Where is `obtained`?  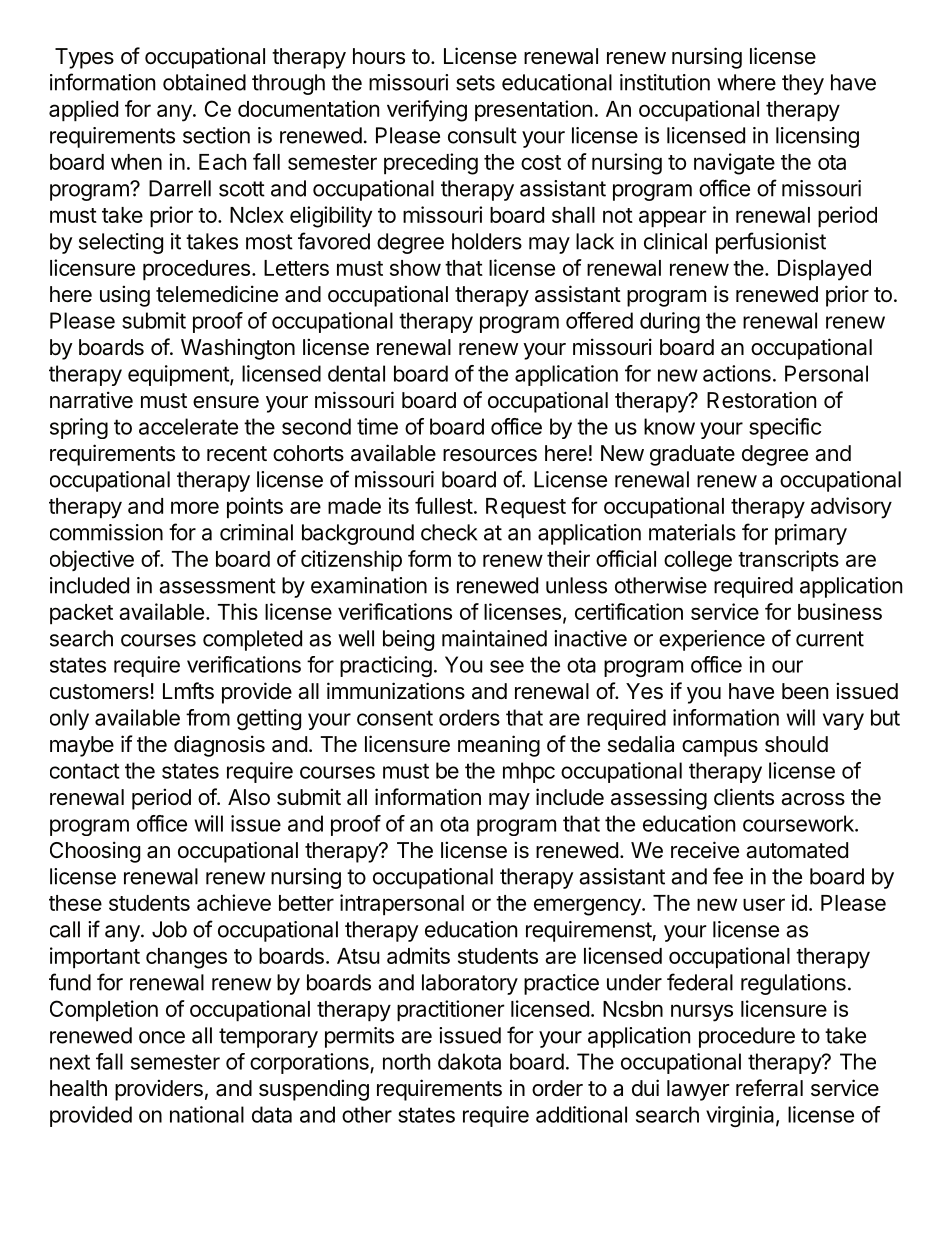 obtained is located at coordinates (204, 82).
